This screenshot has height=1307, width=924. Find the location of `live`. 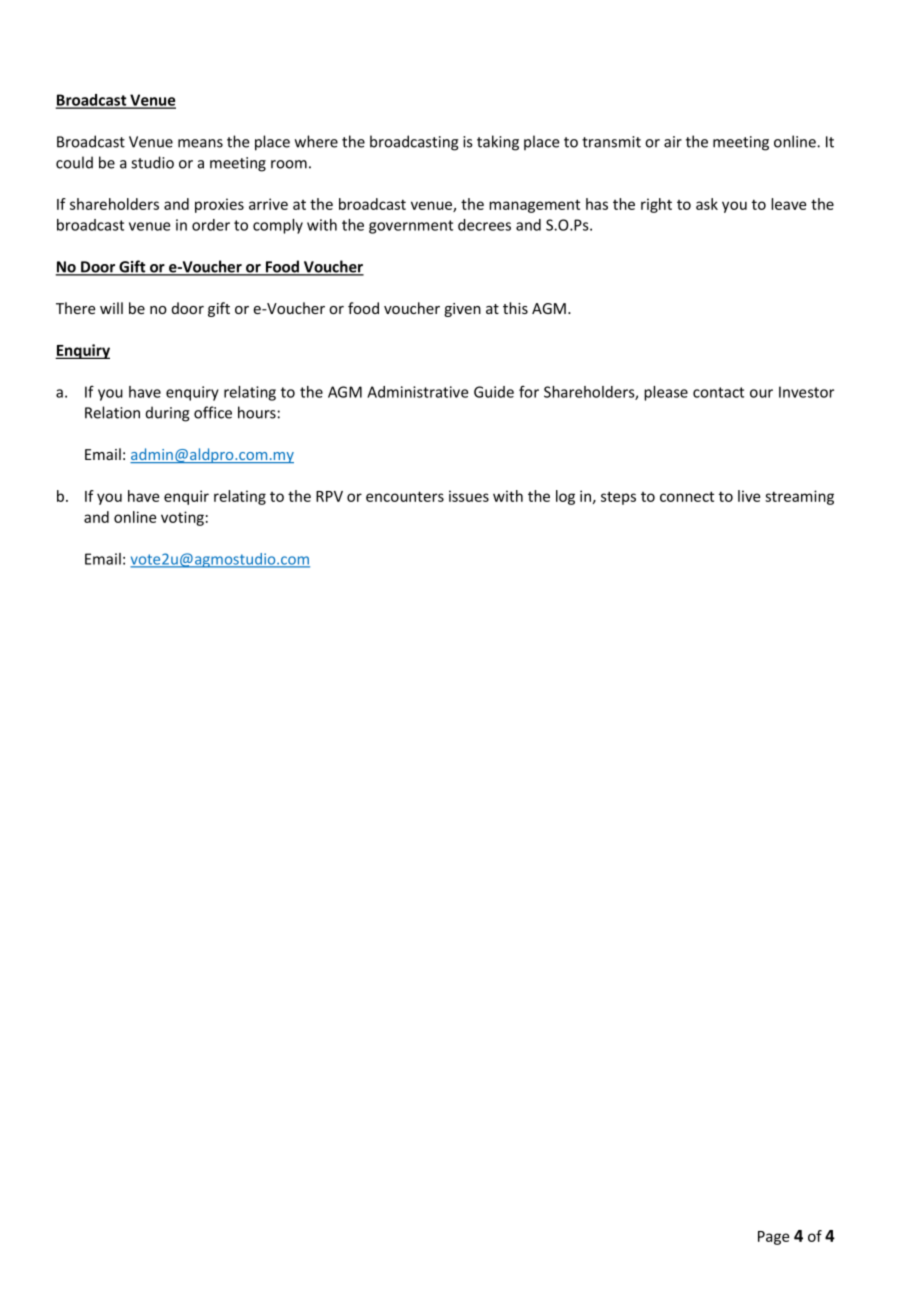

live is located at coordinates (749, 496).
